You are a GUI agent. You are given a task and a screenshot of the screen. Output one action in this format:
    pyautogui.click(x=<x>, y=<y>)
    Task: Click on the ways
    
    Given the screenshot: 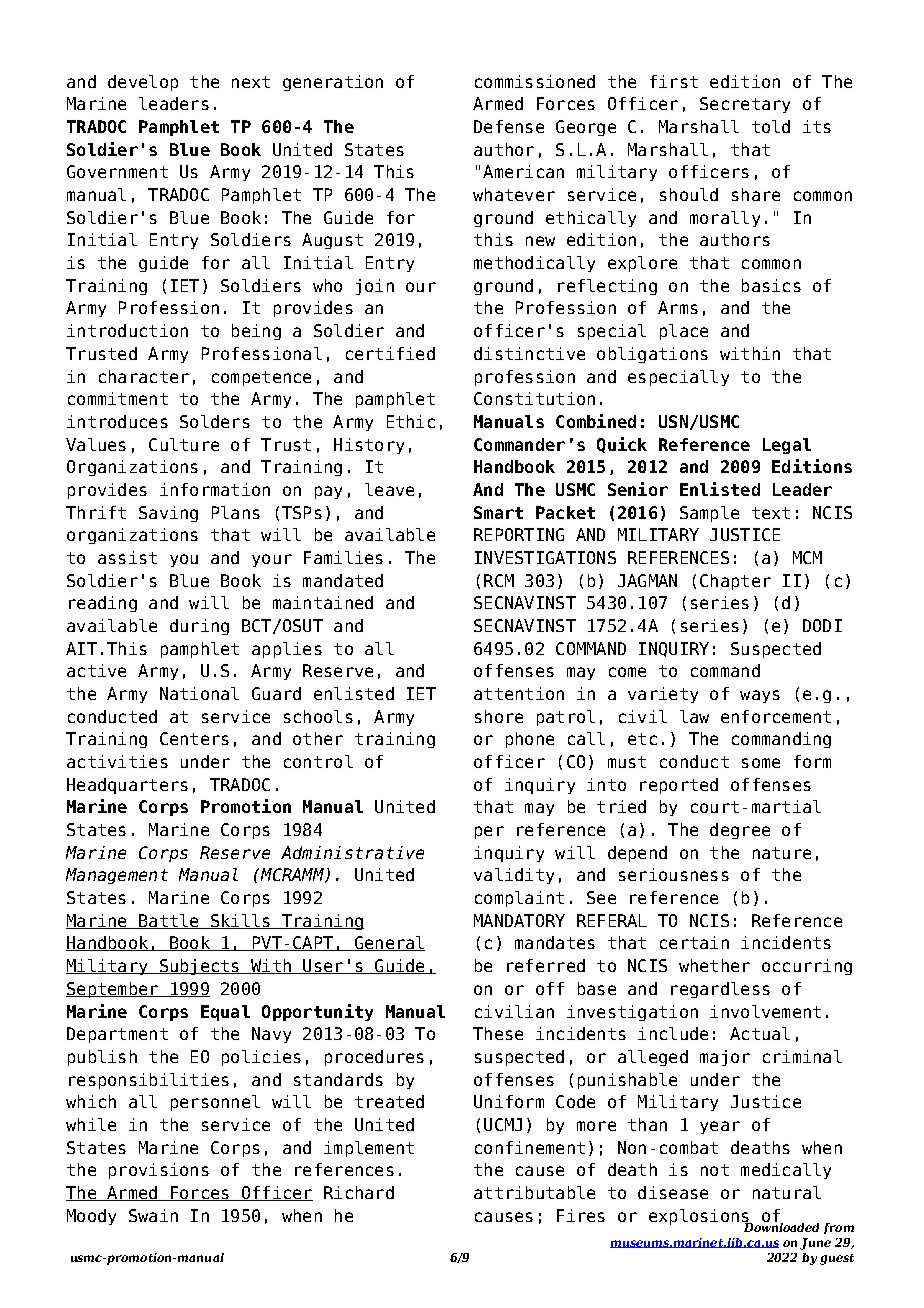 What is the action you would take?
    pyautogui.click(x=760, y=696)
